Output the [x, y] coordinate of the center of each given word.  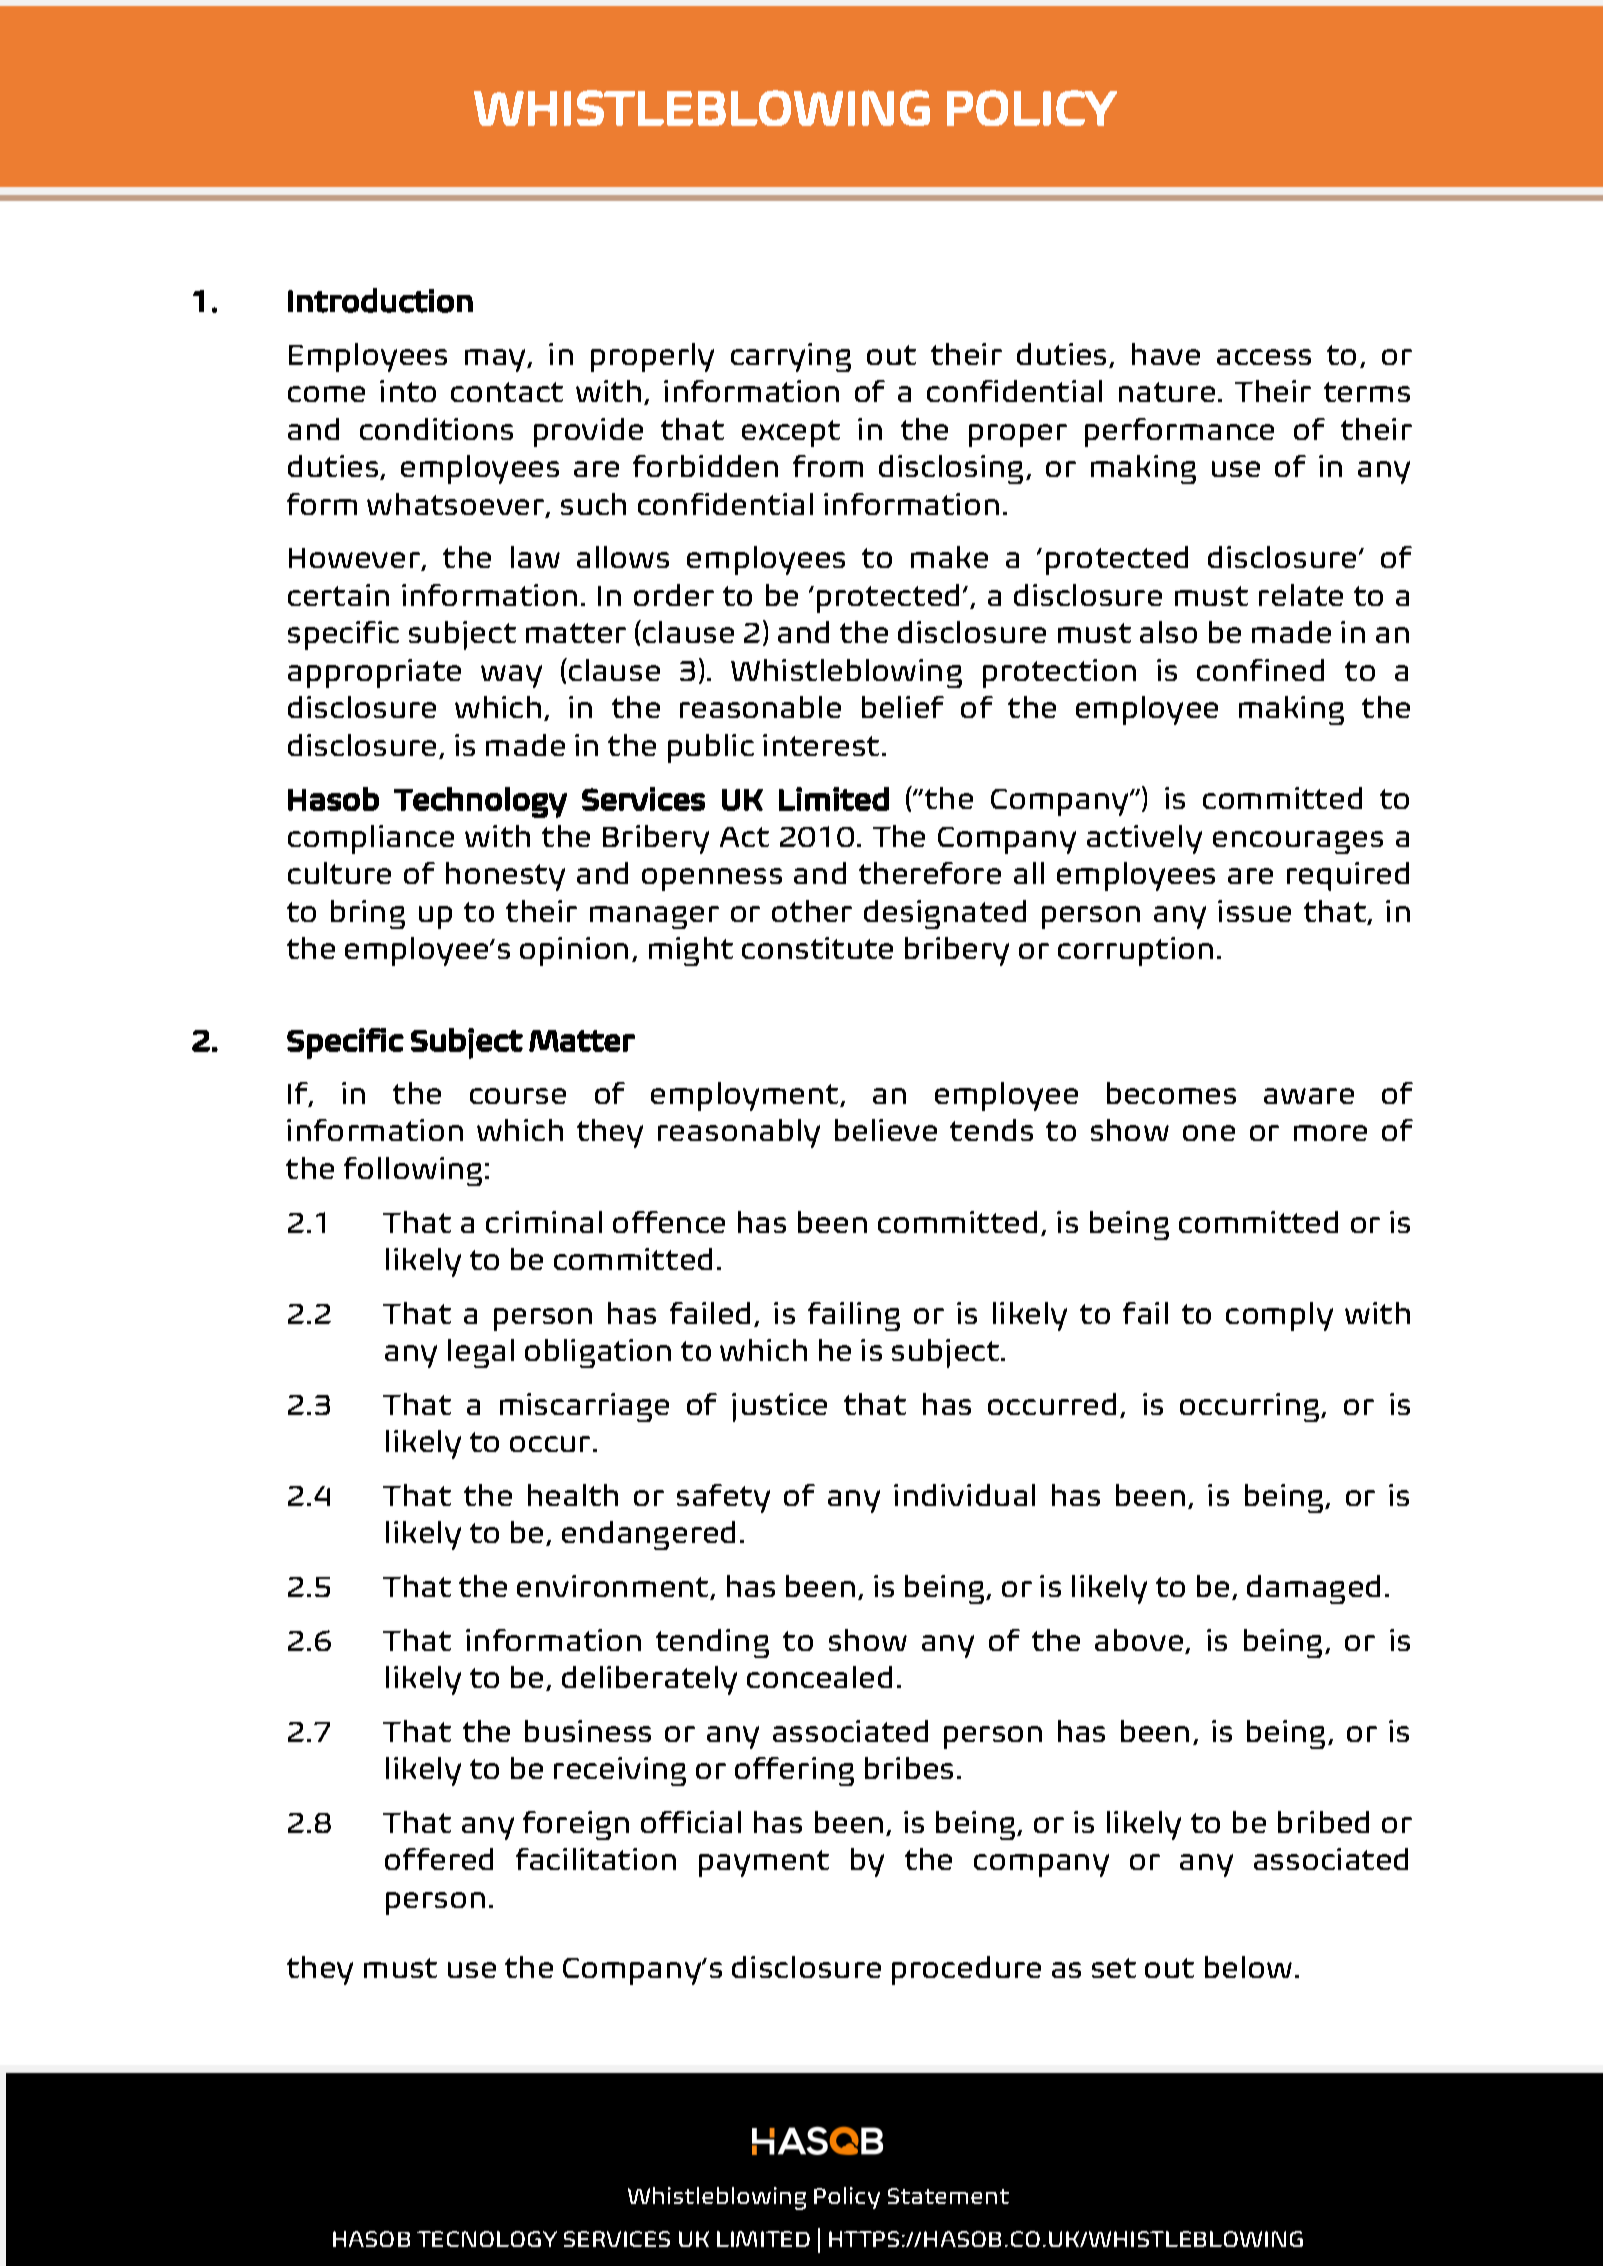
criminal [544, 1222]
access [1264, 357]
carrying [791, 357]
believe [886, 1130]
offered [439, 1859]
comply [1279, 1316]
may [496, 360]
